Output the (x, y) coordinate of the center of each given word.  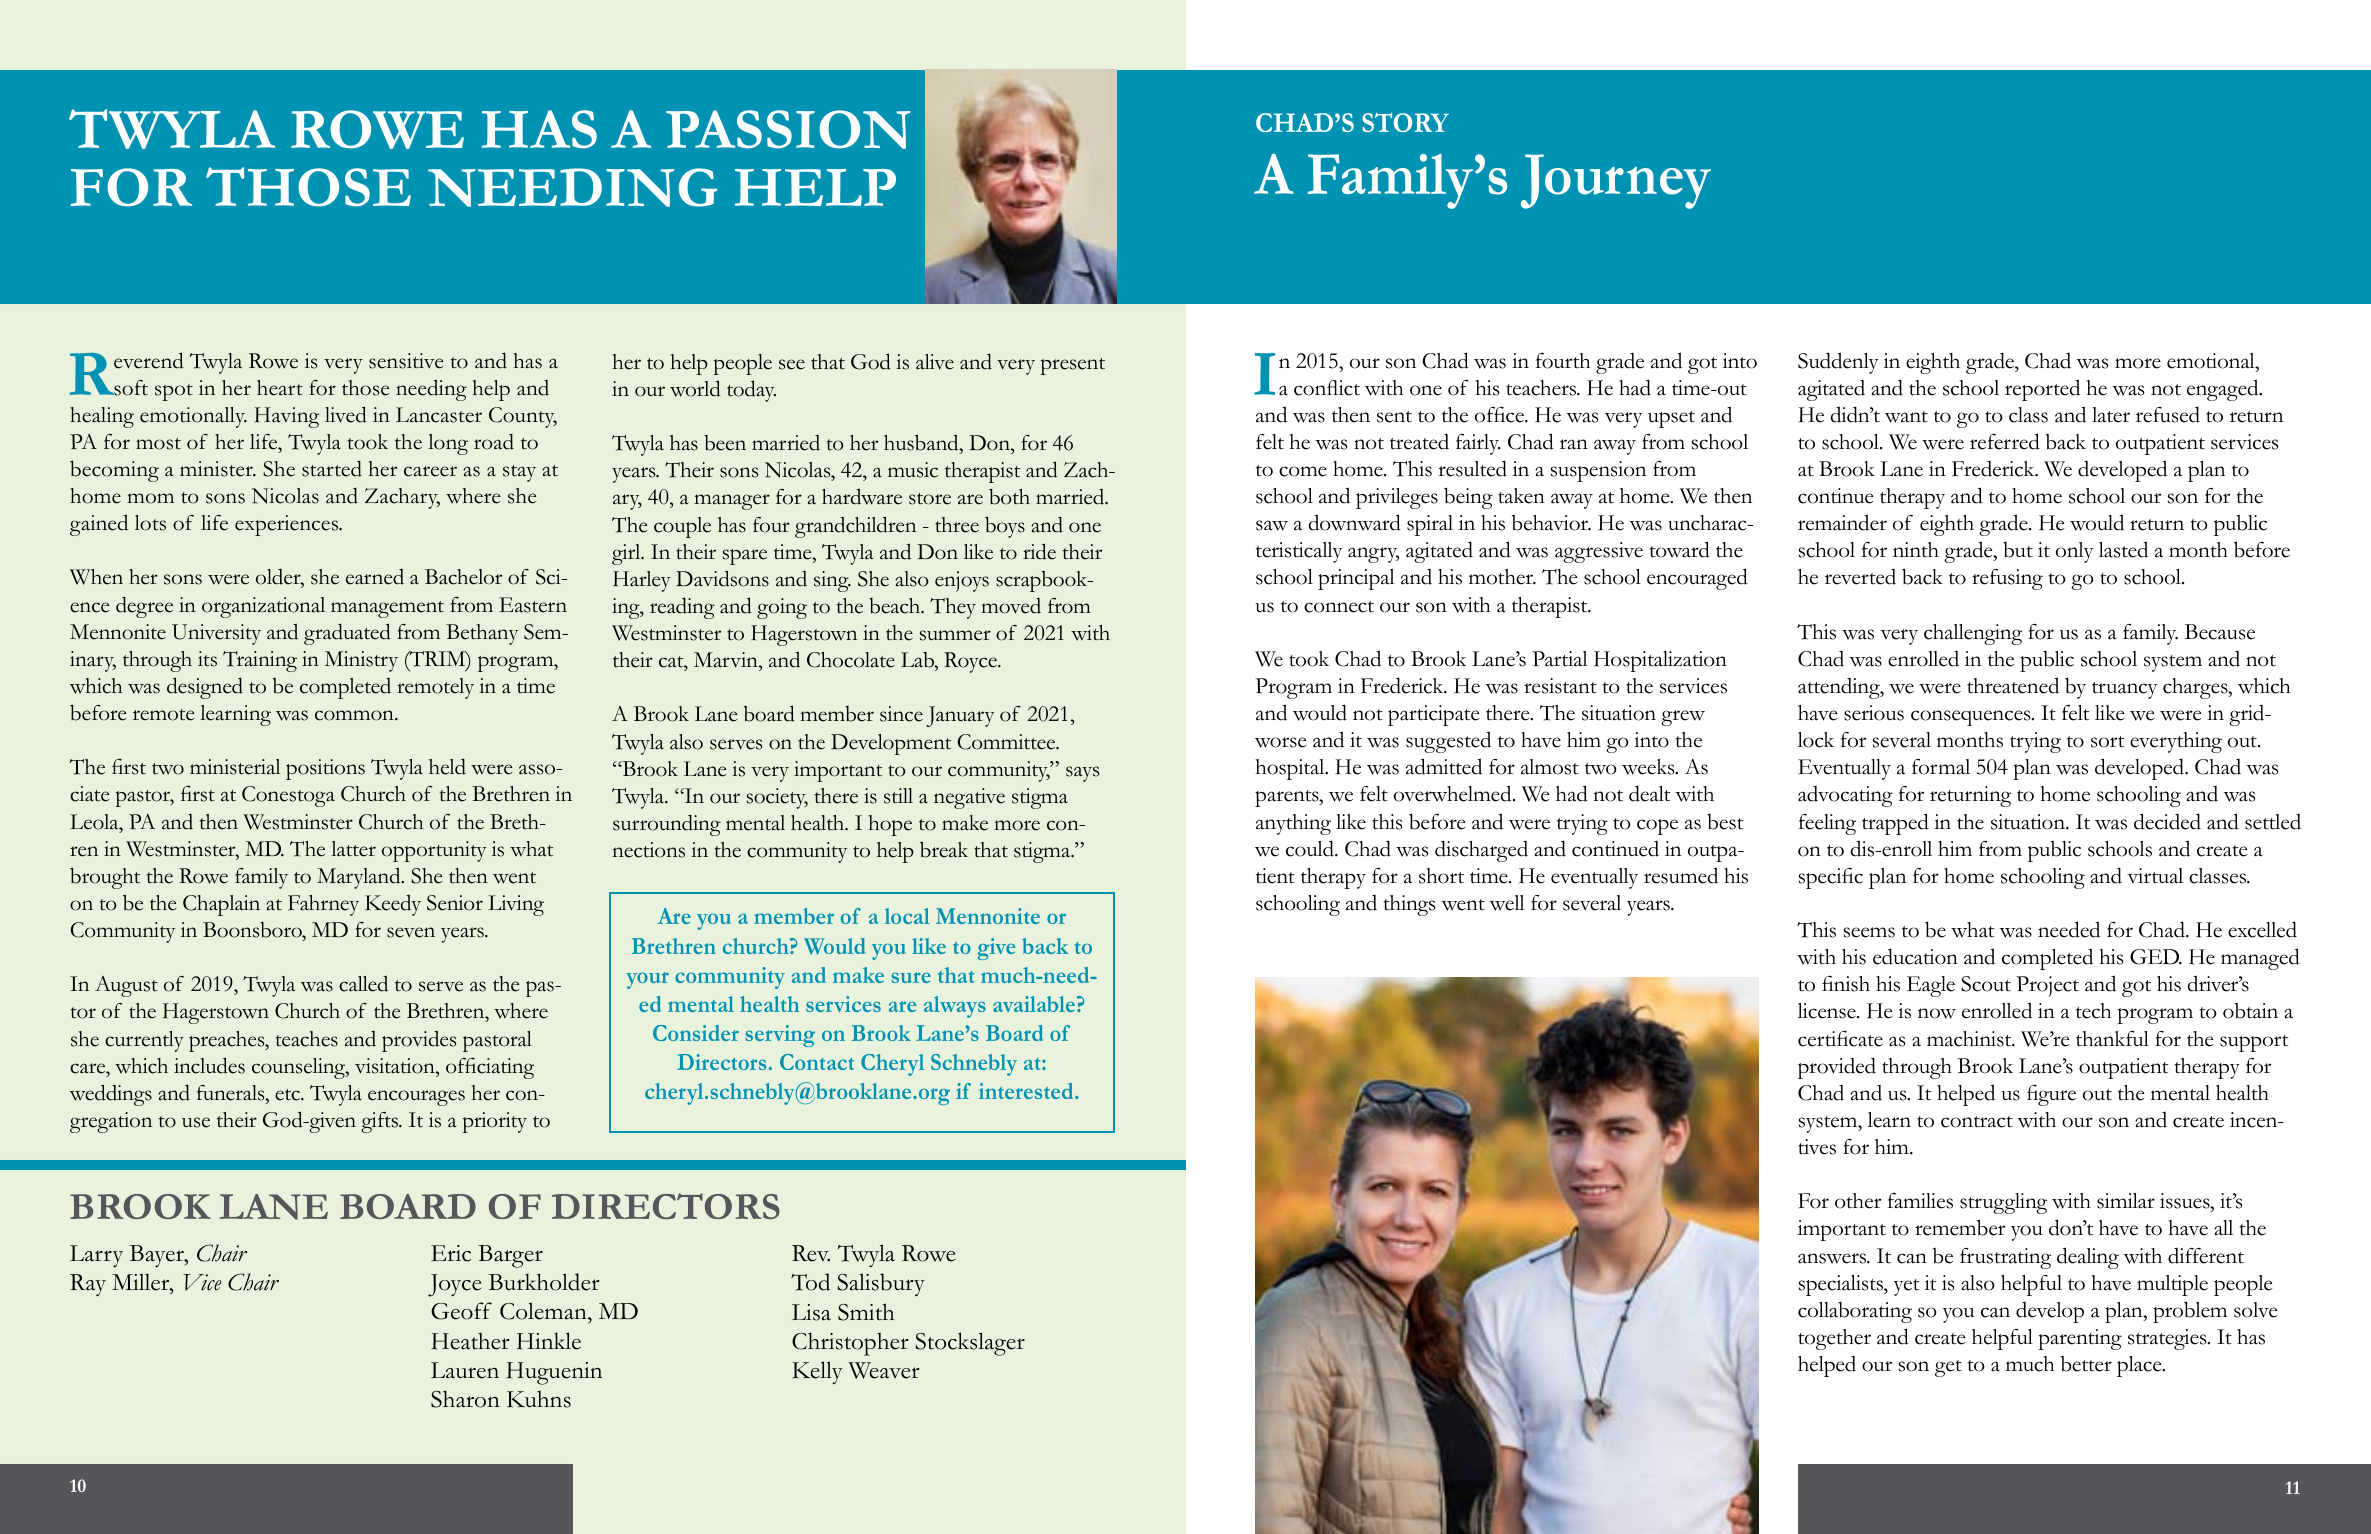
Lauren (465, 1370)
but (2018, 550)
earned (375, 577)
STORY (1405, 122)
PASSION (788, 129)
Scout (1986, 984)
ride (1039, 551)
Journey (1616, 181)
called (363, 983)
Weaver (883, 1370)
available (1034, 1004)
